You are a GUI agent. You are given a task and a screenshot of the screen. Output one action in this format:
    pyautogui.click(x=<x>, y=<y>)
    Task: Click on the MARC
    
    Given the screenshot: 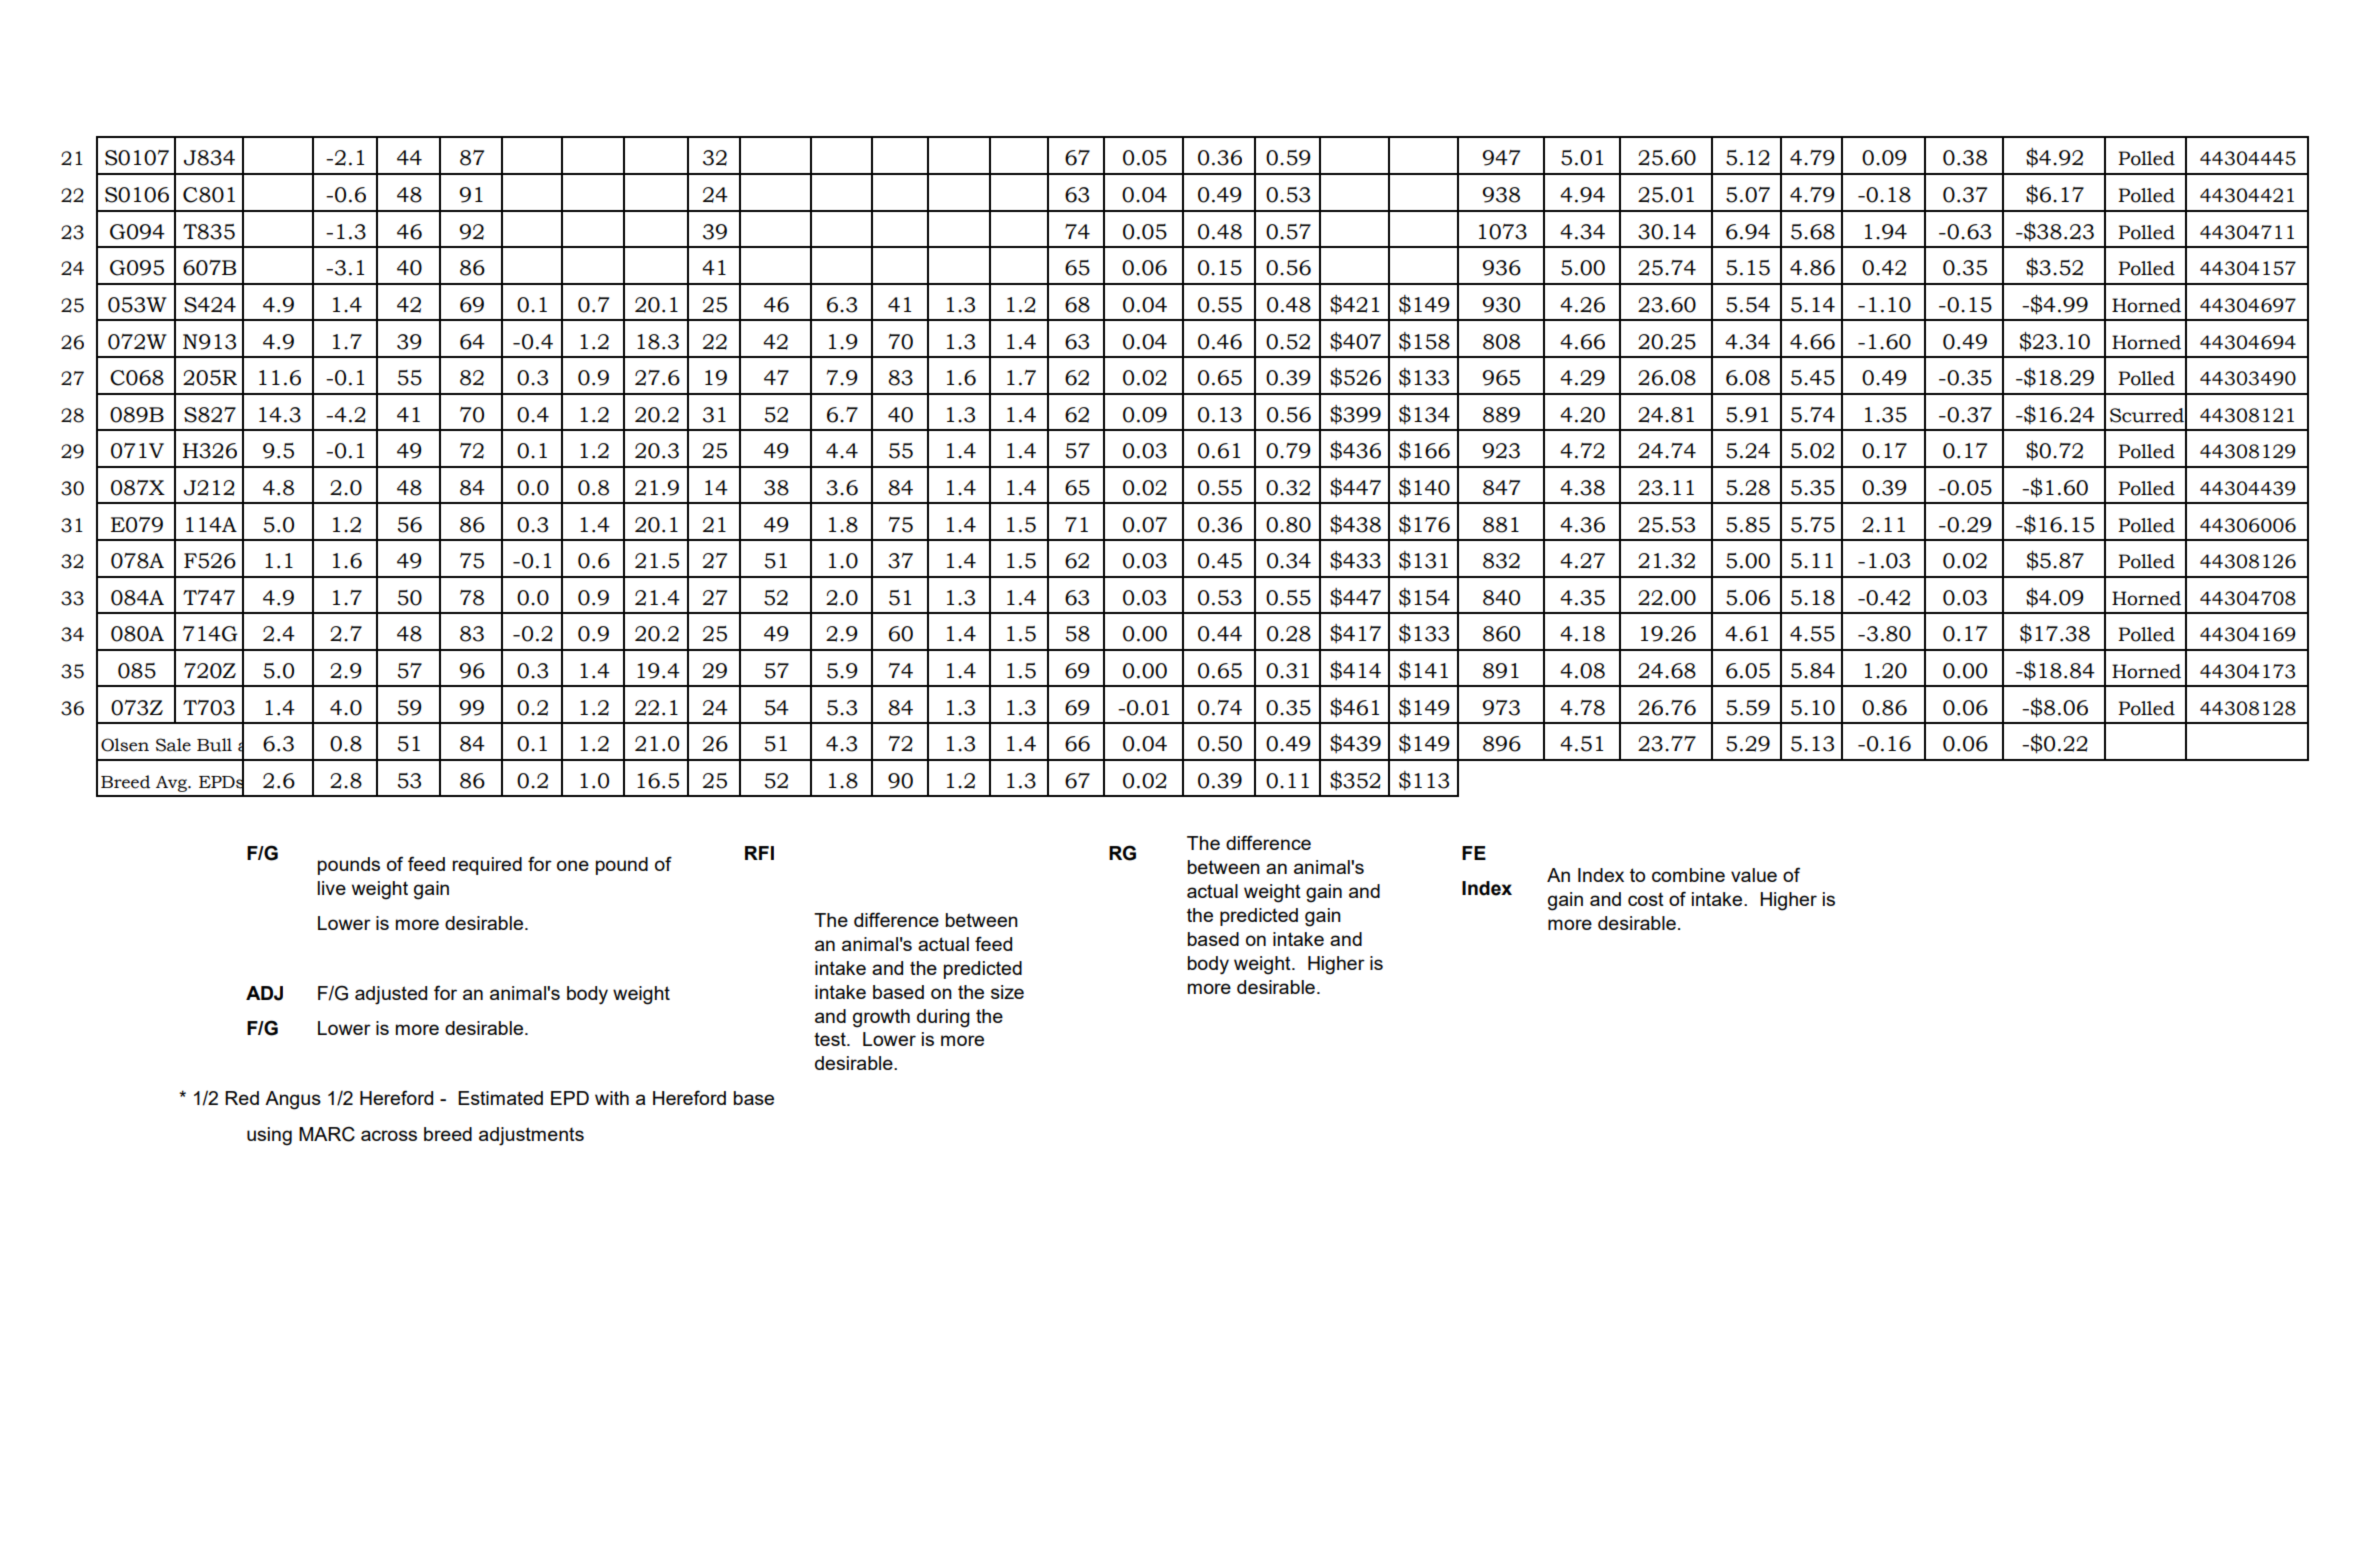 What is the action you would take?
    pyautogui.click(x=327, y=1134)
